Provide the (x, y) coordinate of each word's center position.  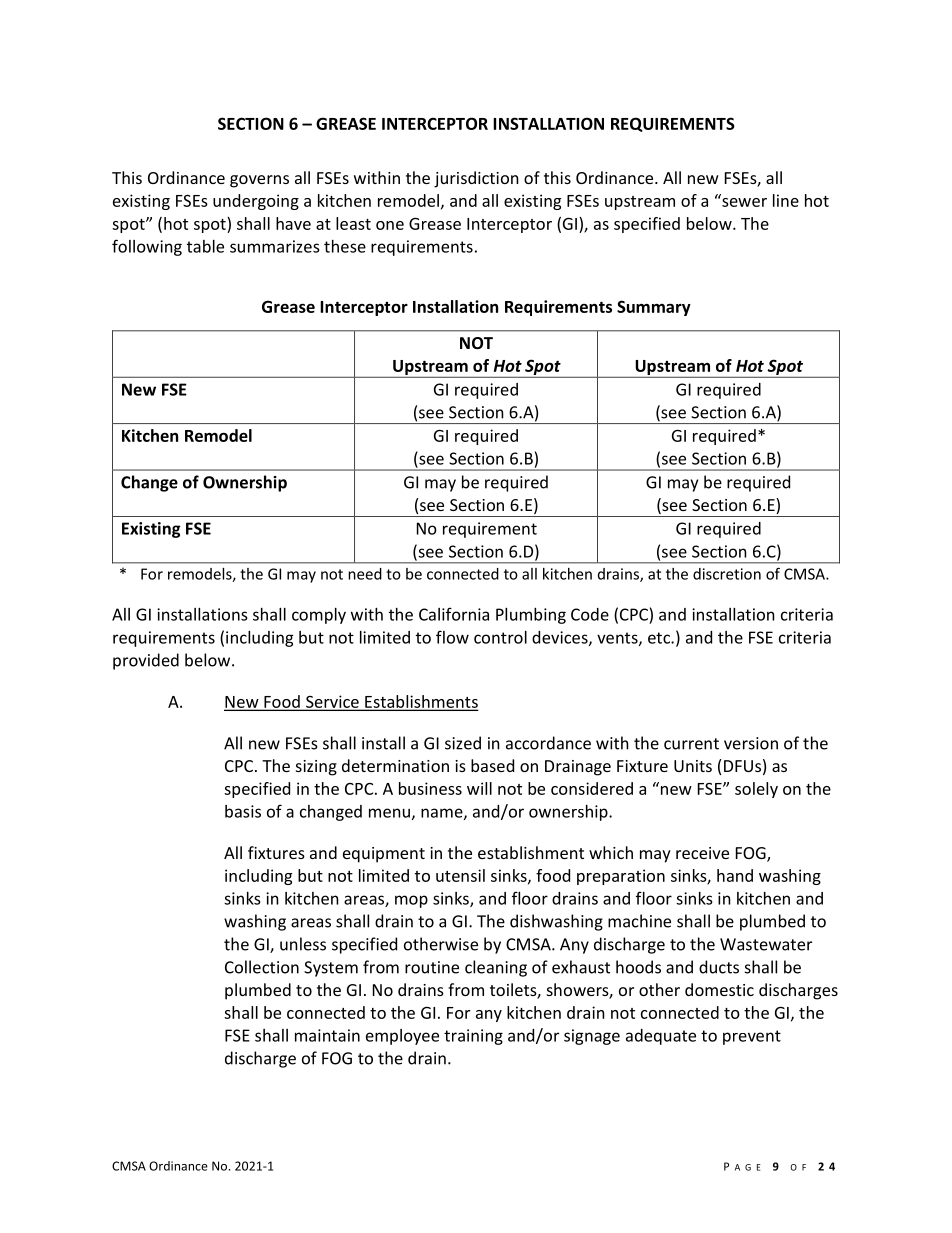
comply (319, 616)
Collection (262, 967)
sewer (743, 201)
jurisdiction (476, 179)
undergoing (256, 202)
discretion (727, 574)
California (454, 614)
